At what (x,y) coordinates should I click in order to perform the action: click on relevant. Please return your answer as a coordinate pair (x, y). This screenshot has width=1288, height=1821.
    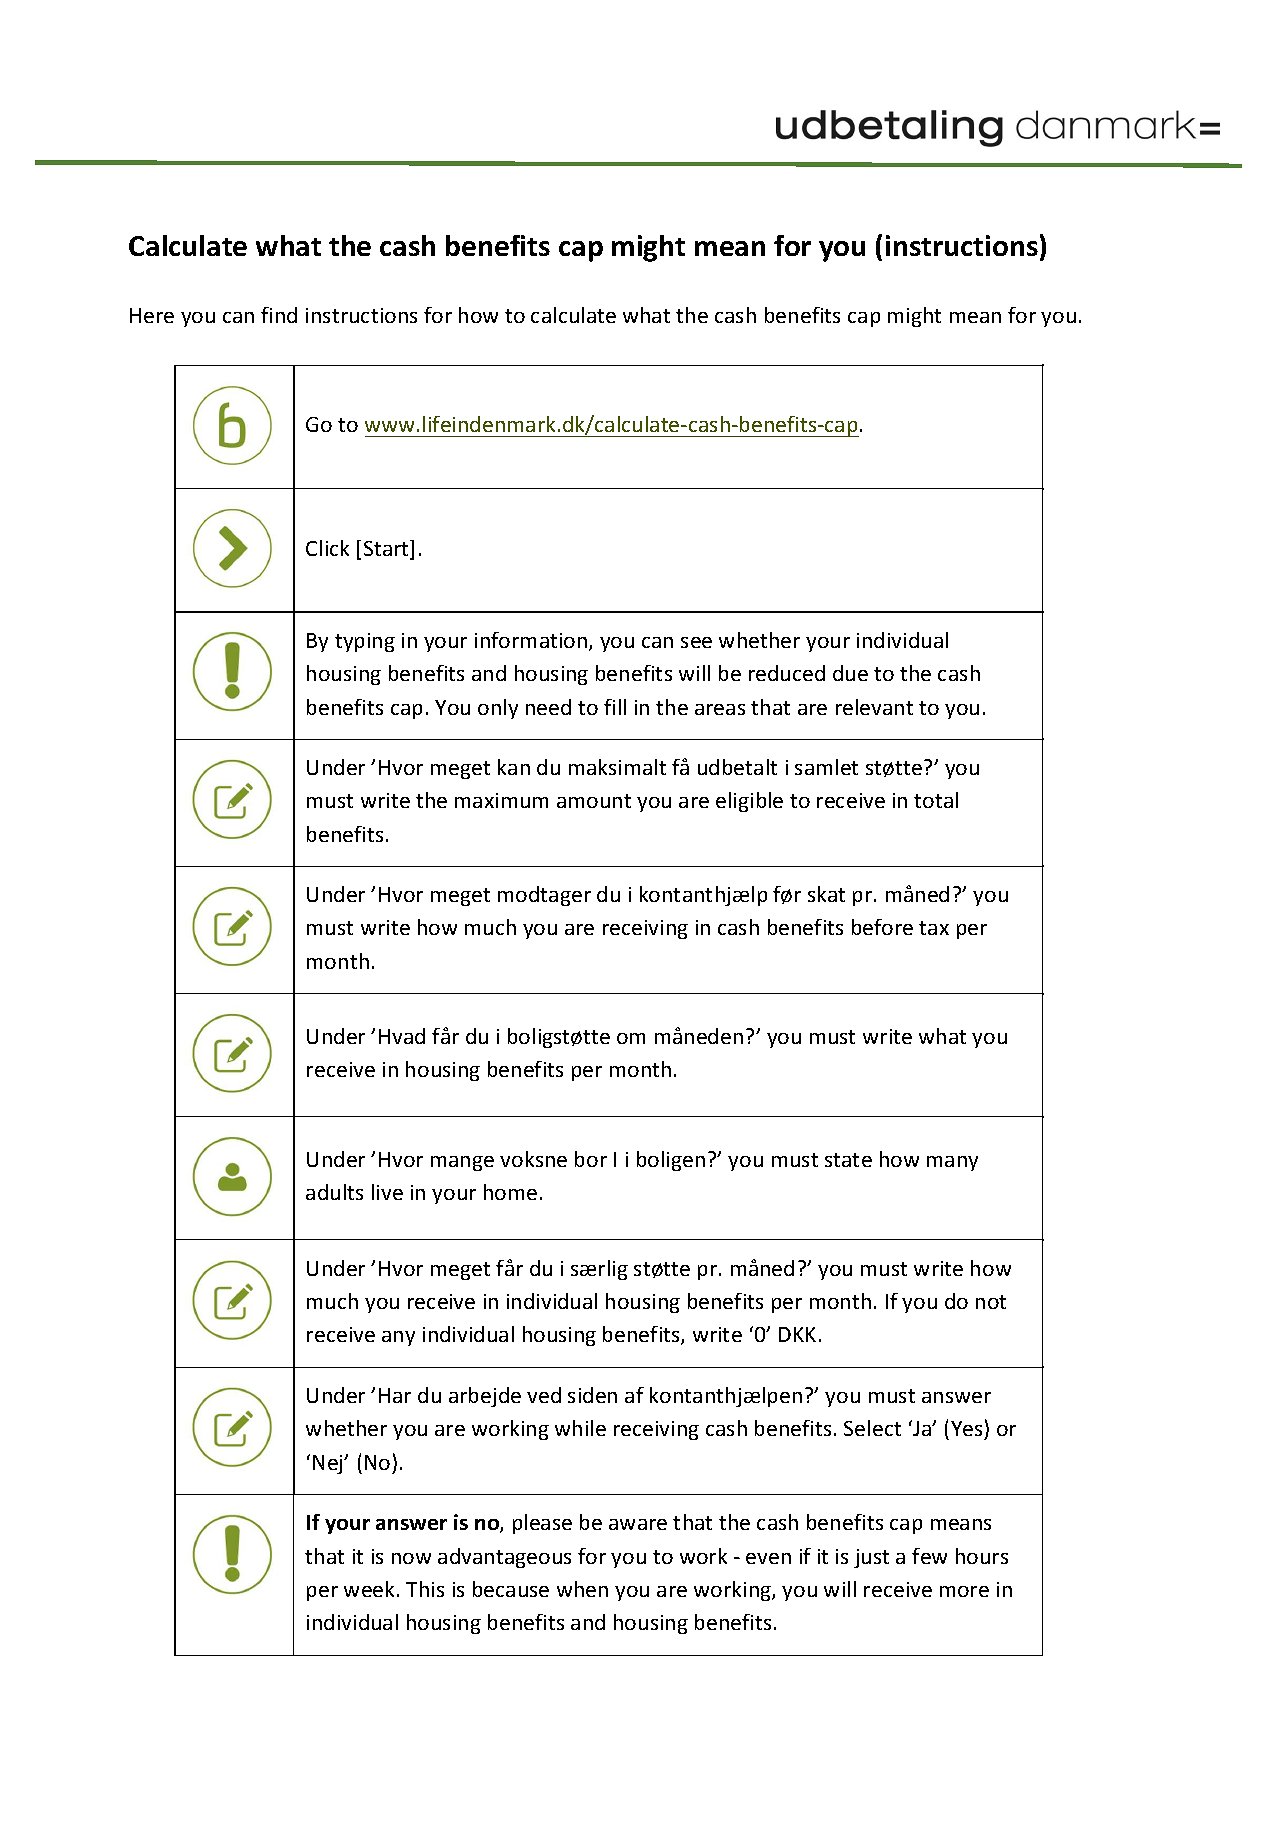
    Looking at the image, I should click on (874, 707).
